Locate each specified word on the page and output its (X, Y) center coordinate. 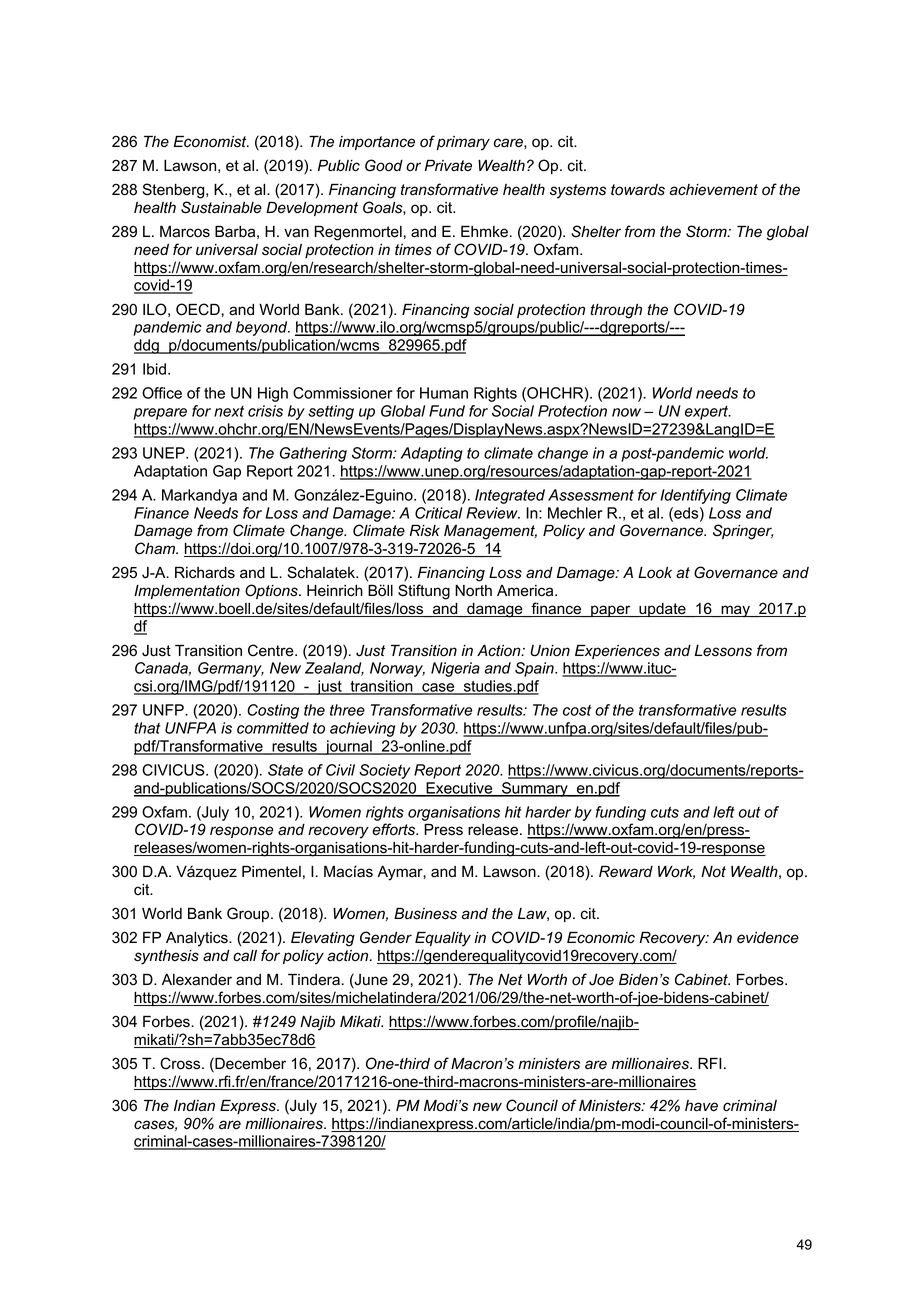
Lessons (723, 651)
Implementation (187, 592)
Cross (181, 1063)
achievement (714, 190)
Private (448, 165)
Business (425, 914)
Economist (211, 142)
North (473, 591)
